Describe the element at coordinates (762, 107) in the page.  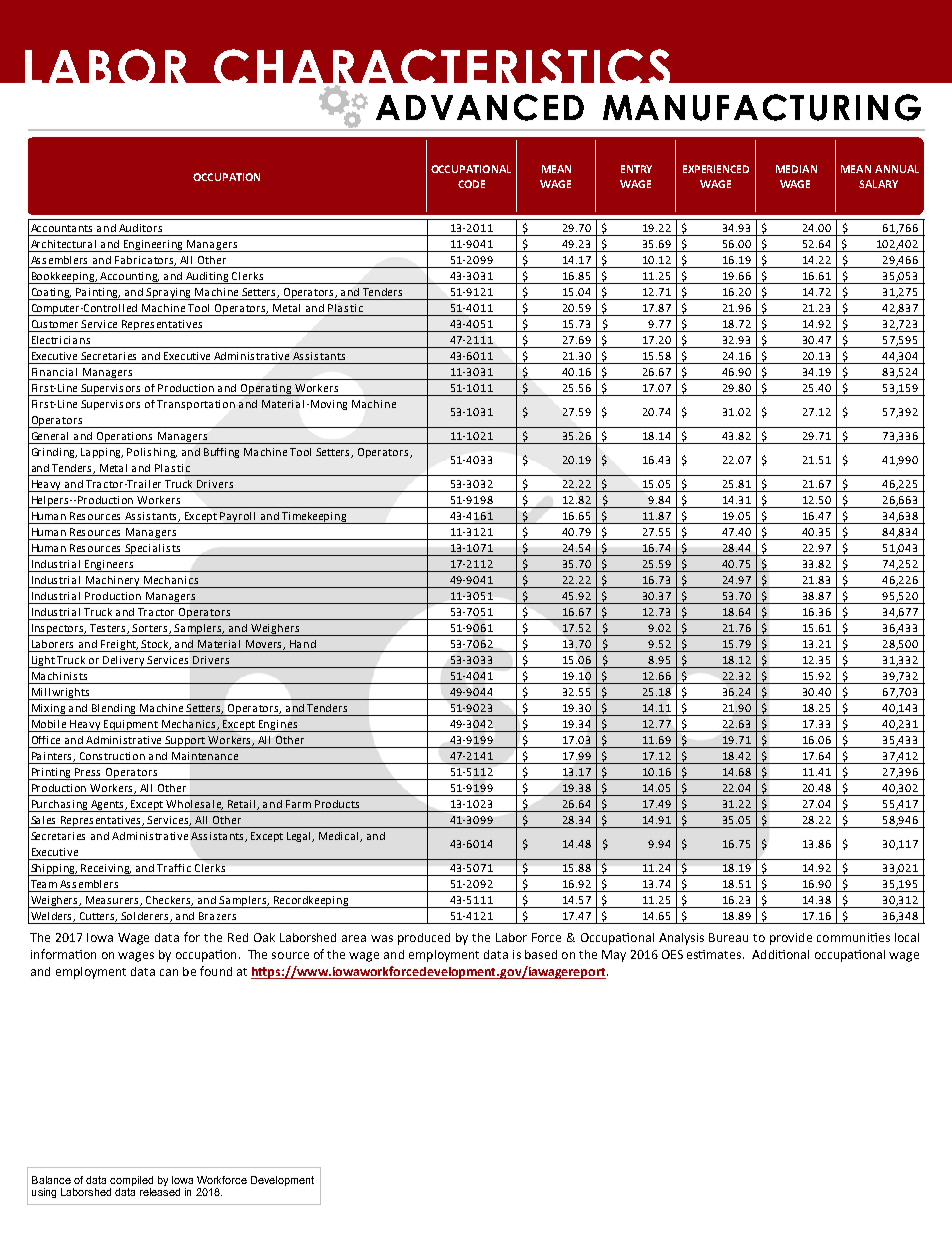
I see `MANUFACTURING` at that location.
